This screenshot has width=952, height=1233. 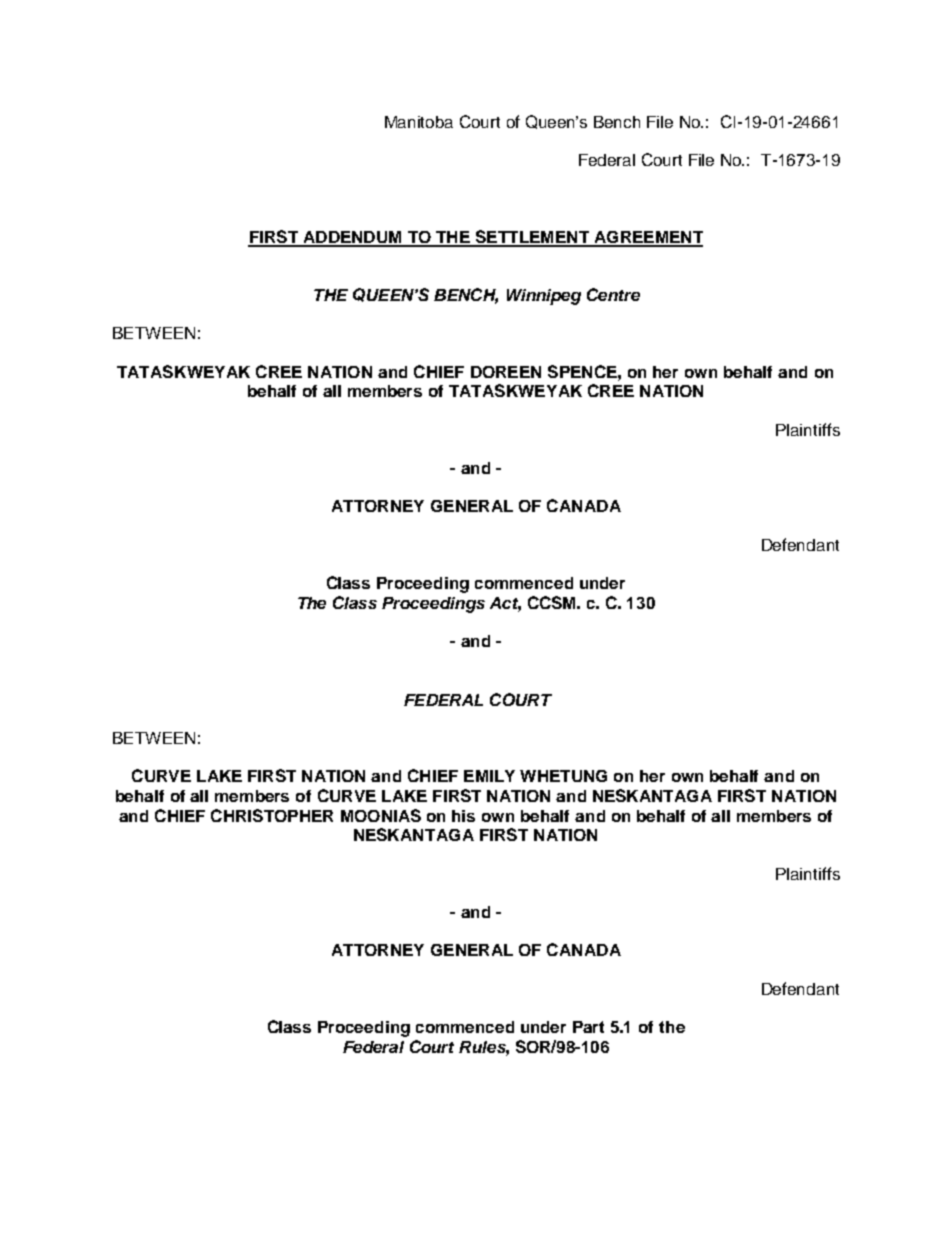 What do you see at coordinates (419, 122) in the screenshot?
I see `Manitoba` at bounding box center [419, 122].
